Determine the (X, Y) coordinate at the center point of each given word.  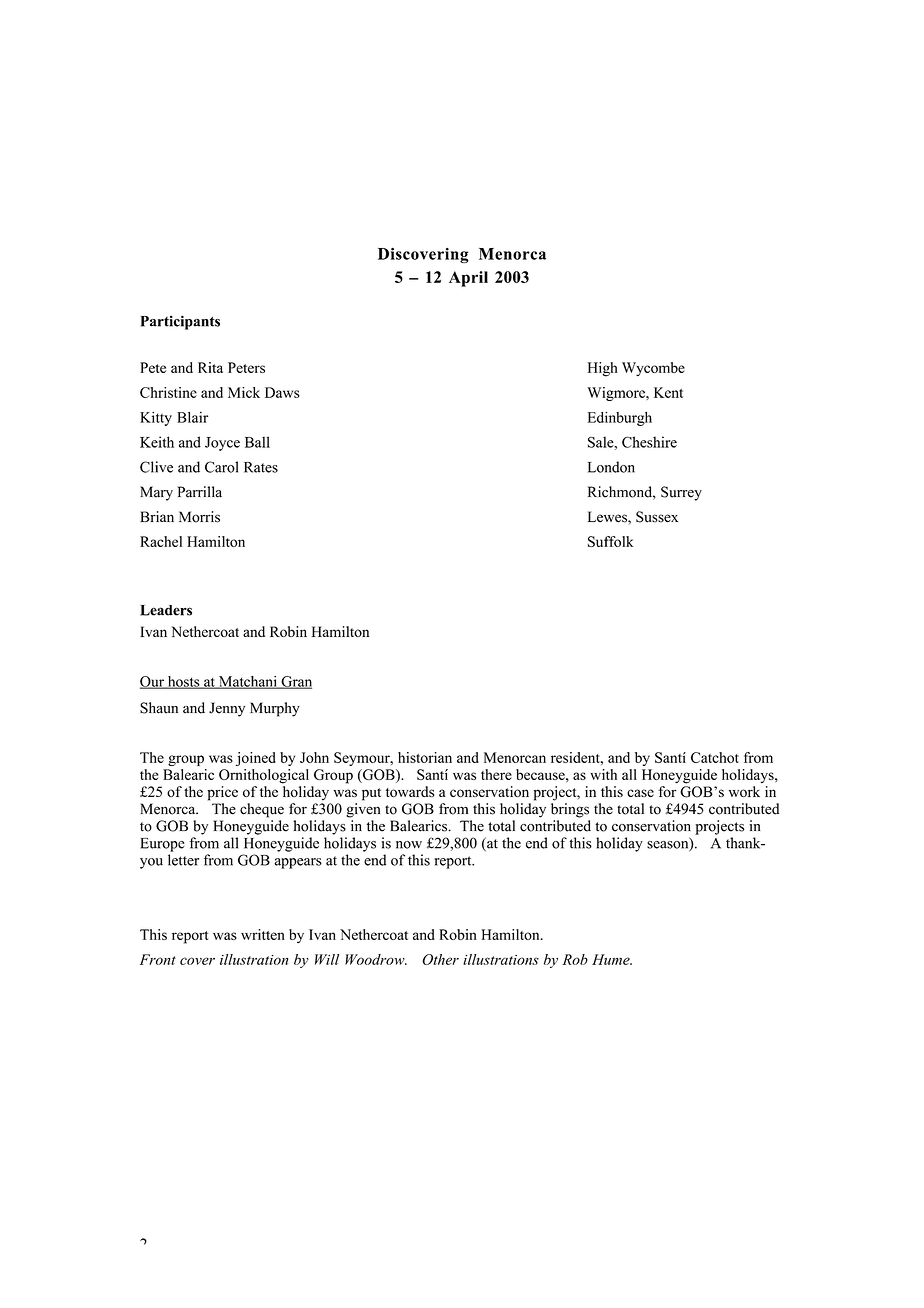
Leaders (166, 610)
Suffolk (611, 541)
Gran (295, 682)
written (263, 934)
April (468, 279)
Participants (180, 322)
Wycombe (653, 369)
